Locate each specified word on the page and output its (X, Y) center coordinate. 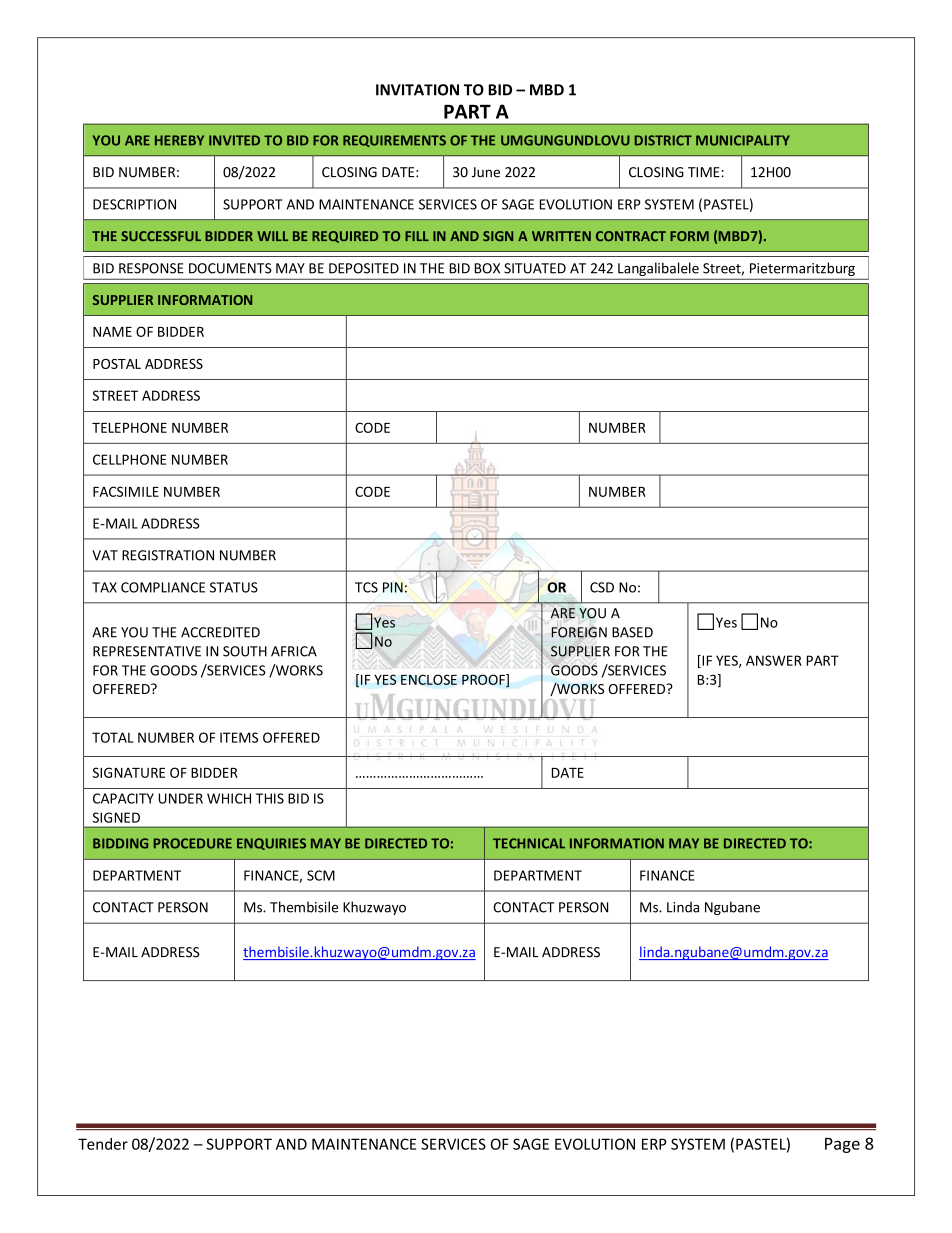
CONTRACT (631, 236)
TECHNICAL (529, 843)
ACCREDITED (220, 632)
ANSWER (774, 660)
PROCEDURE (193, 843)
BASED (632, 632)
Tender (103, 1144)
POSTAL (117, 364)
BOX (487, 268)
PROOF (484, 680)
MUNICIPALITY (743, 140)
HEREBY (179, 140)
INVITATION (417, 90)
